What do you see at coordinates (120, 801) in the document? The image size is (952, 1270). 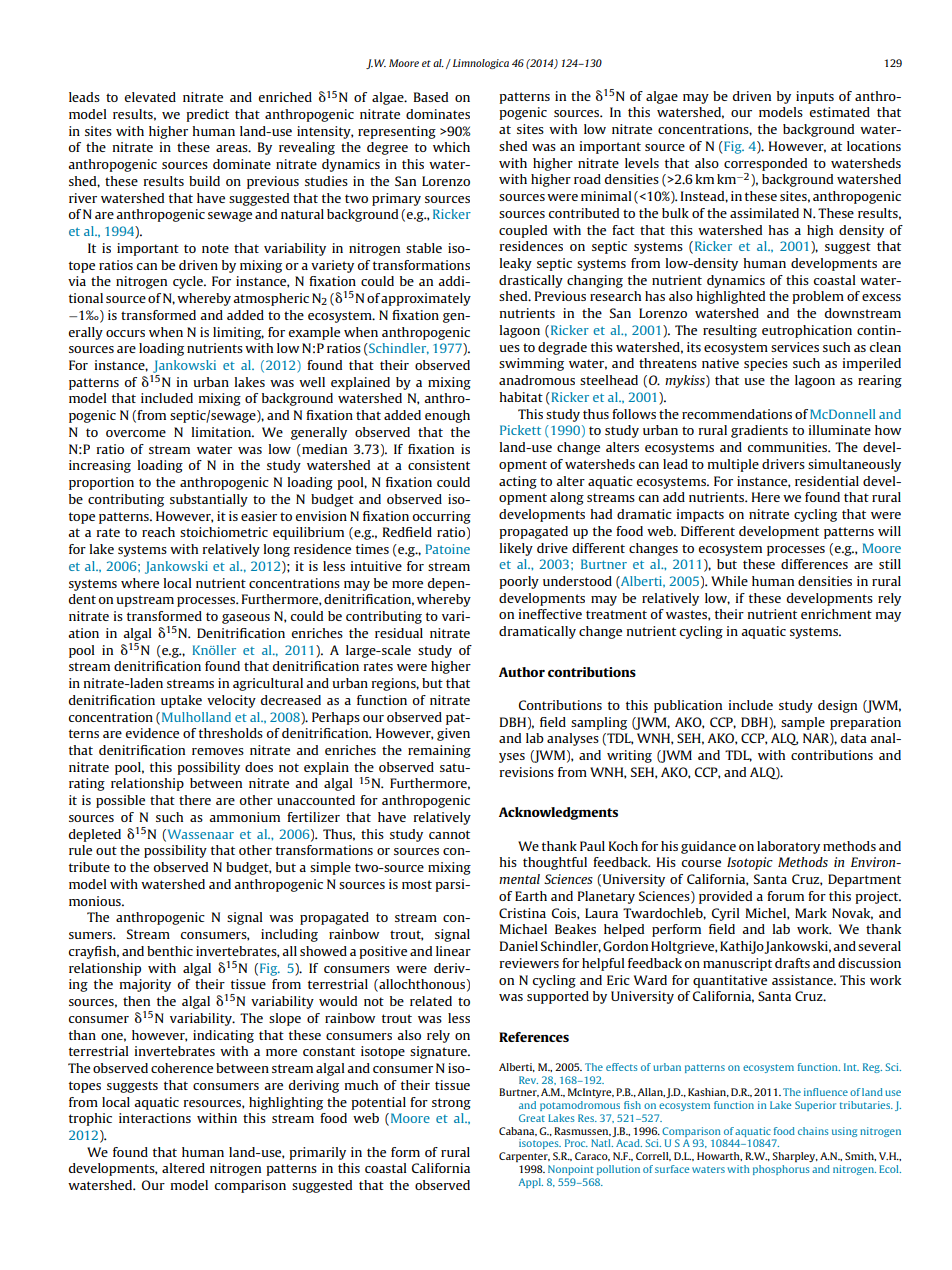 I see `possible` at bounding box center [120, 801].
